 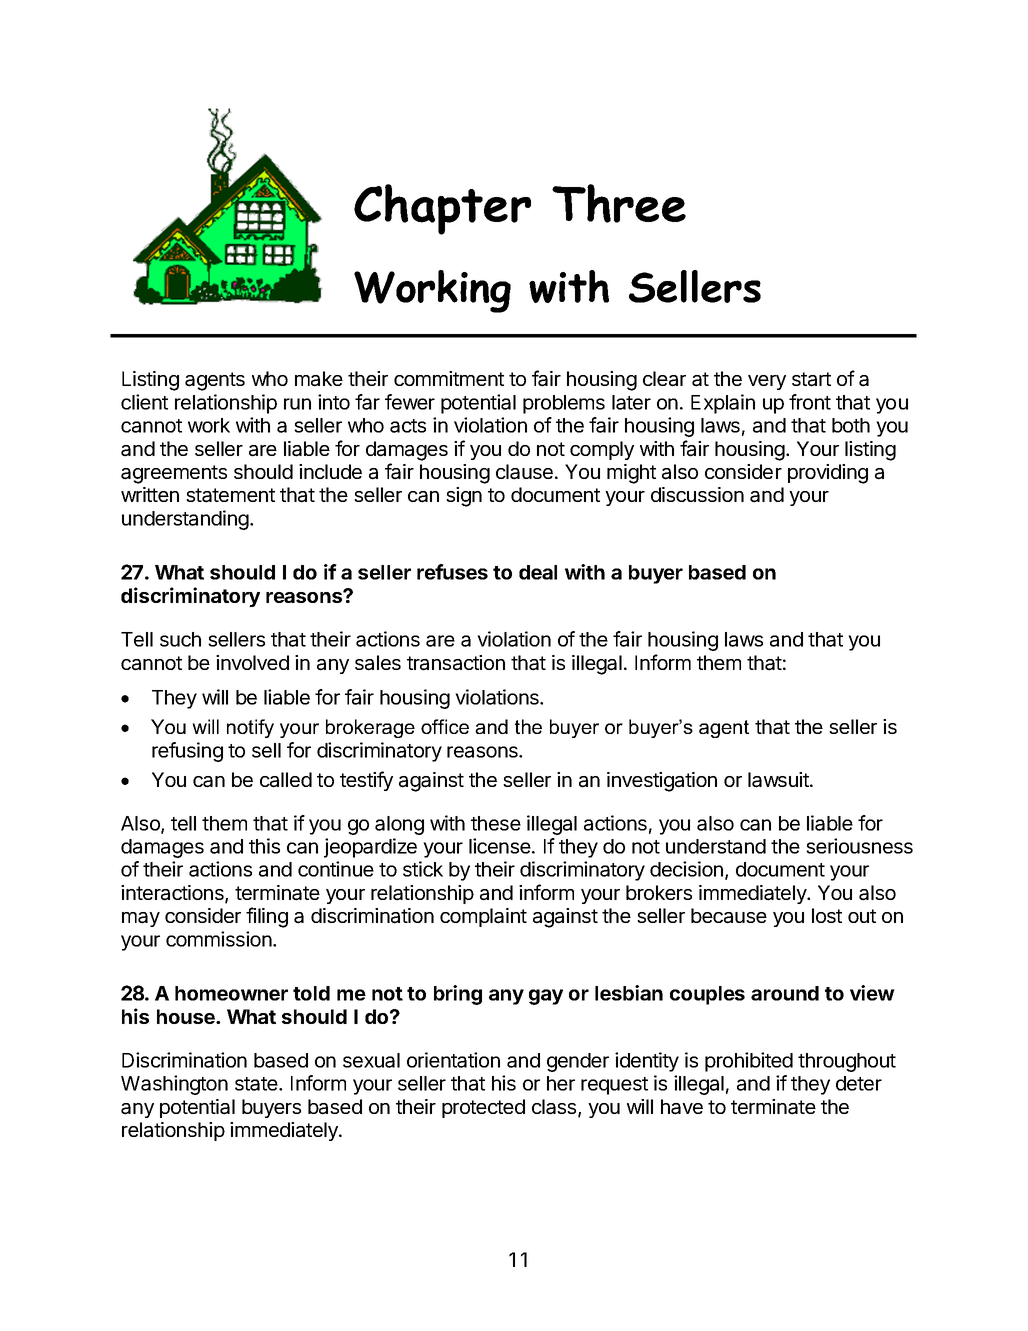 I want to click on Chapter, so click(x=442, y=209).
